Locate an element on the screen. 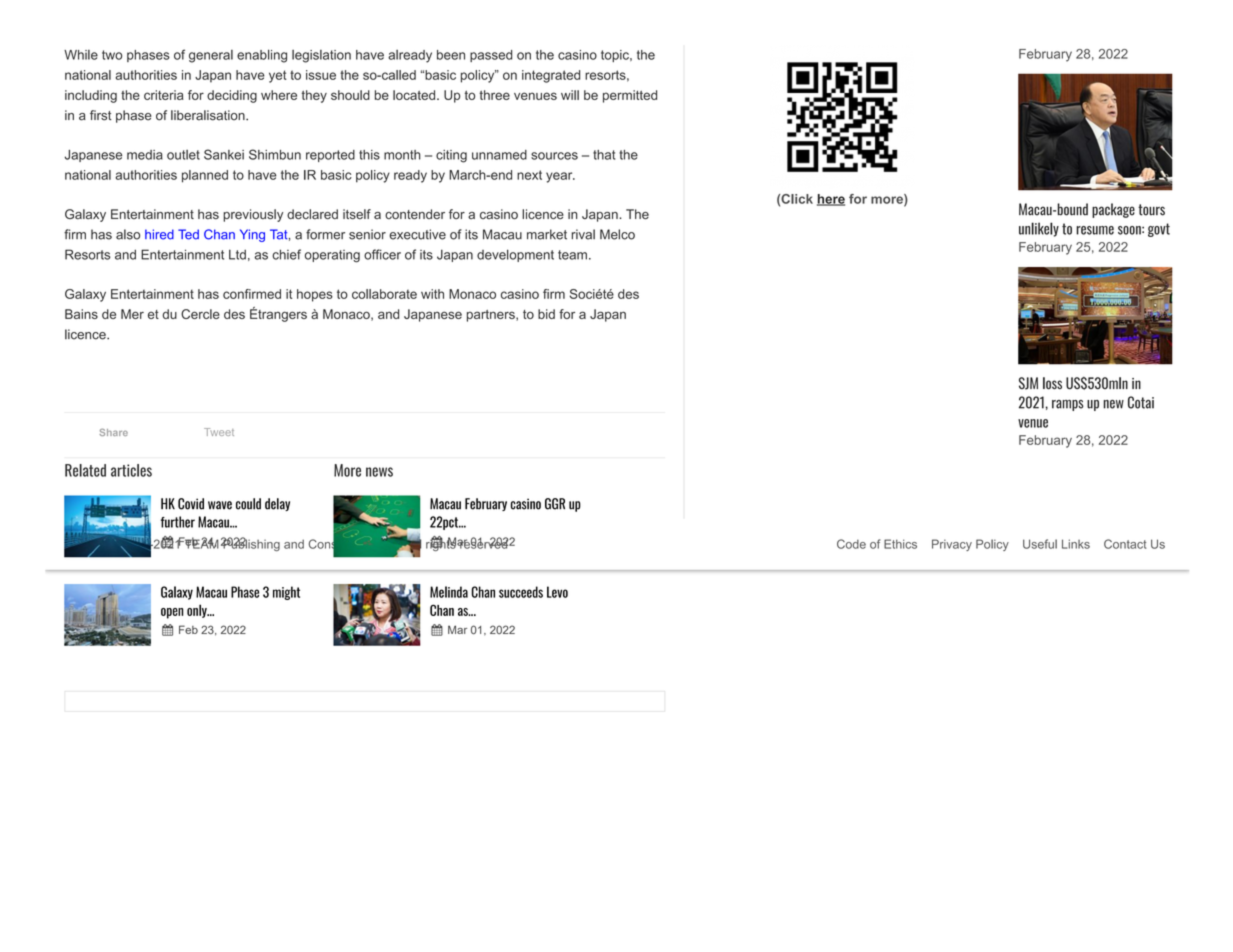 The height and width of the screenshot is (952, 1233). with is located at coordinates (432, 294).
